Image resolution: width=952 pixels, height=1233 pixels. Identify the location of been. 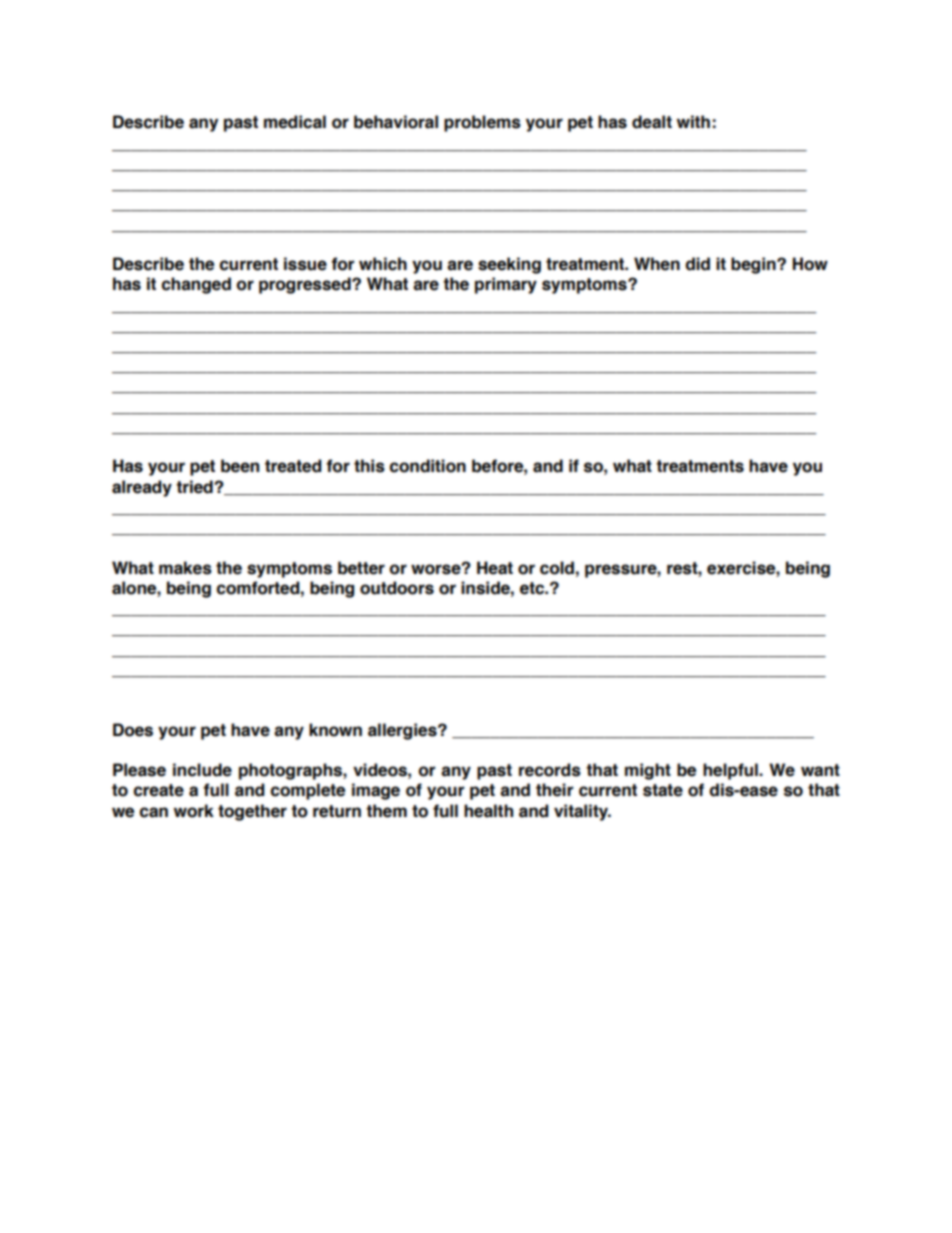
(240, 466).
